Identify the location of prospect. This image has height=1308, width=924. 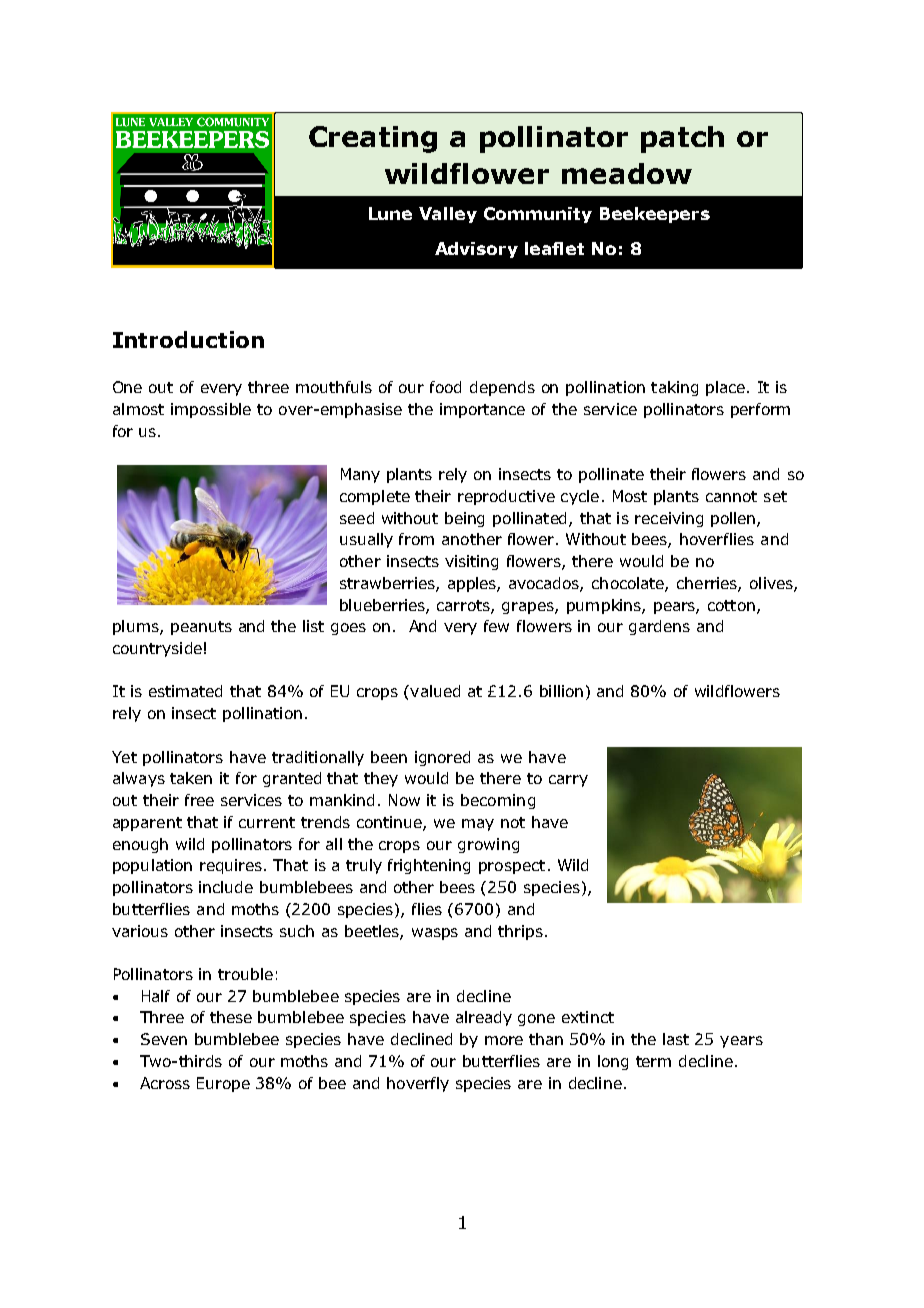
(512, 867).
